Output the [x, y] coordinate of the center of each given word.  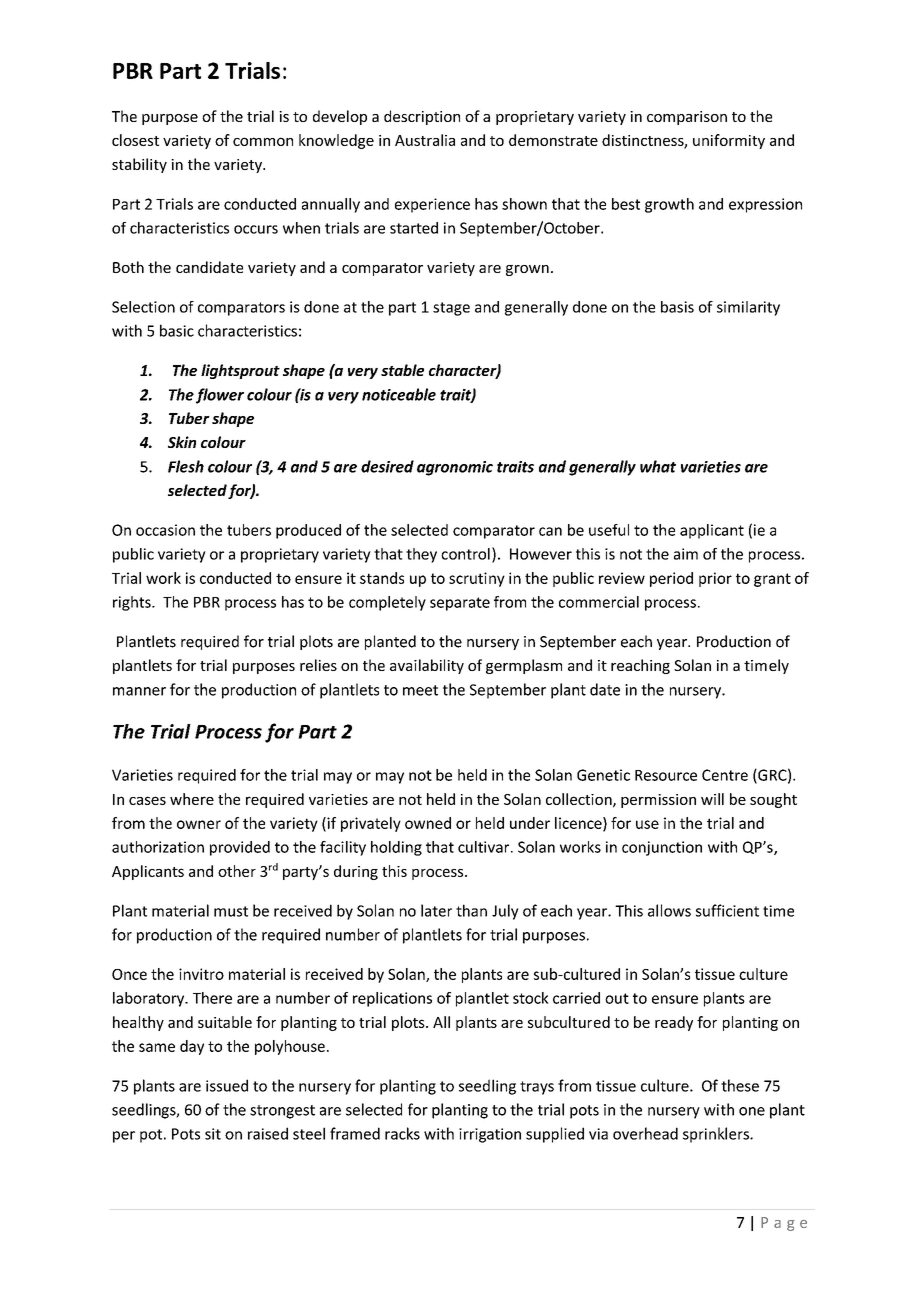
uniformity [729, 141]
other [237, 871]
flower [220, 396]
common [263, 141]
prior [715, 579]
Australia [425, 140]
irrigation [490, 1135]
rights [133, 603]
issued [227, 1085]
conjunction [662, 848]
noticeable [399, 394]
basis [677, 307]
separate [460, 604]
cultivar [485, 847]
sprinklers [717, 1135]
